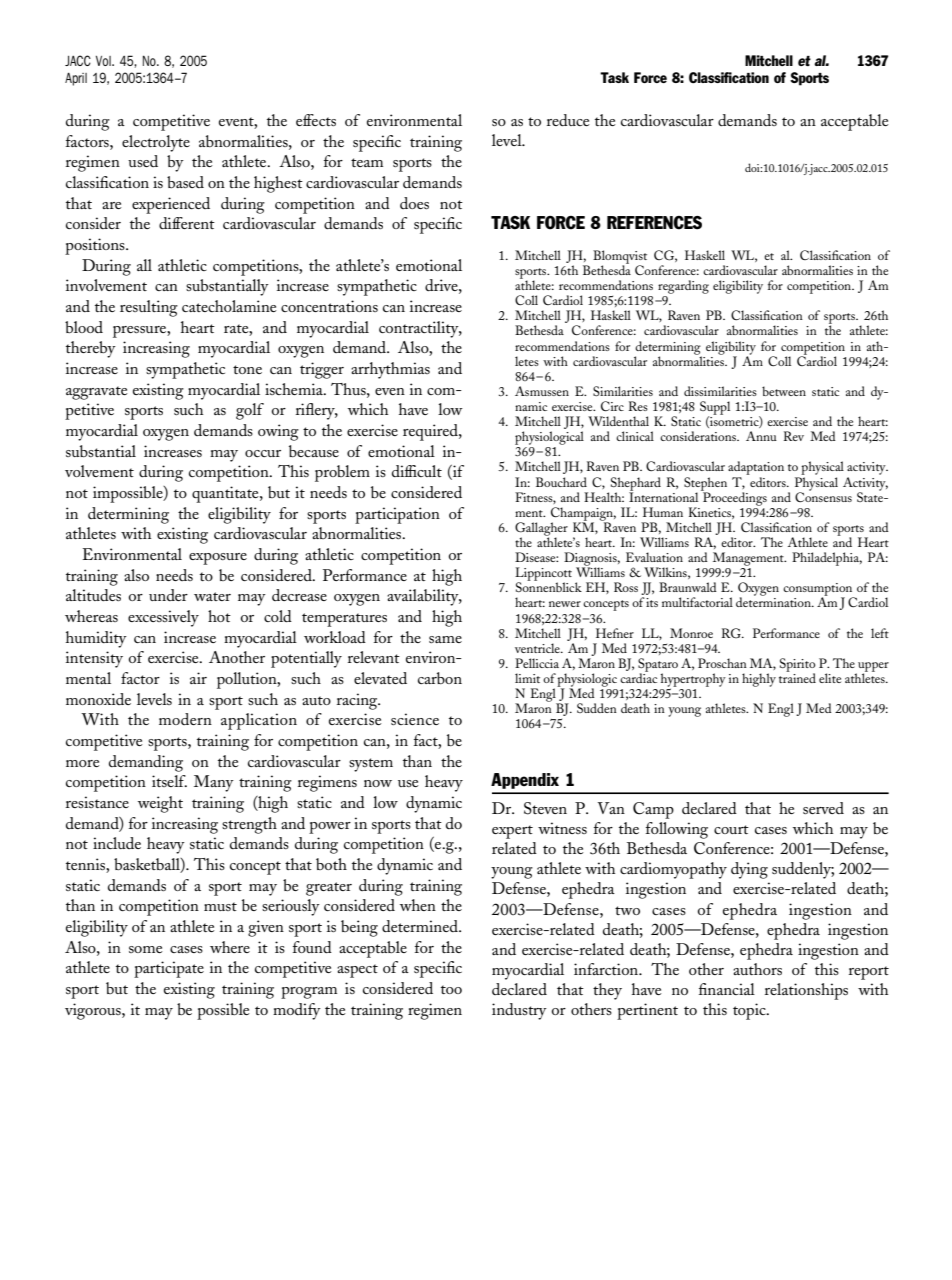  What do you see at coordinates (654, 223) in the page?
I see `REFERENCES` at bounding box center [654, 223].
